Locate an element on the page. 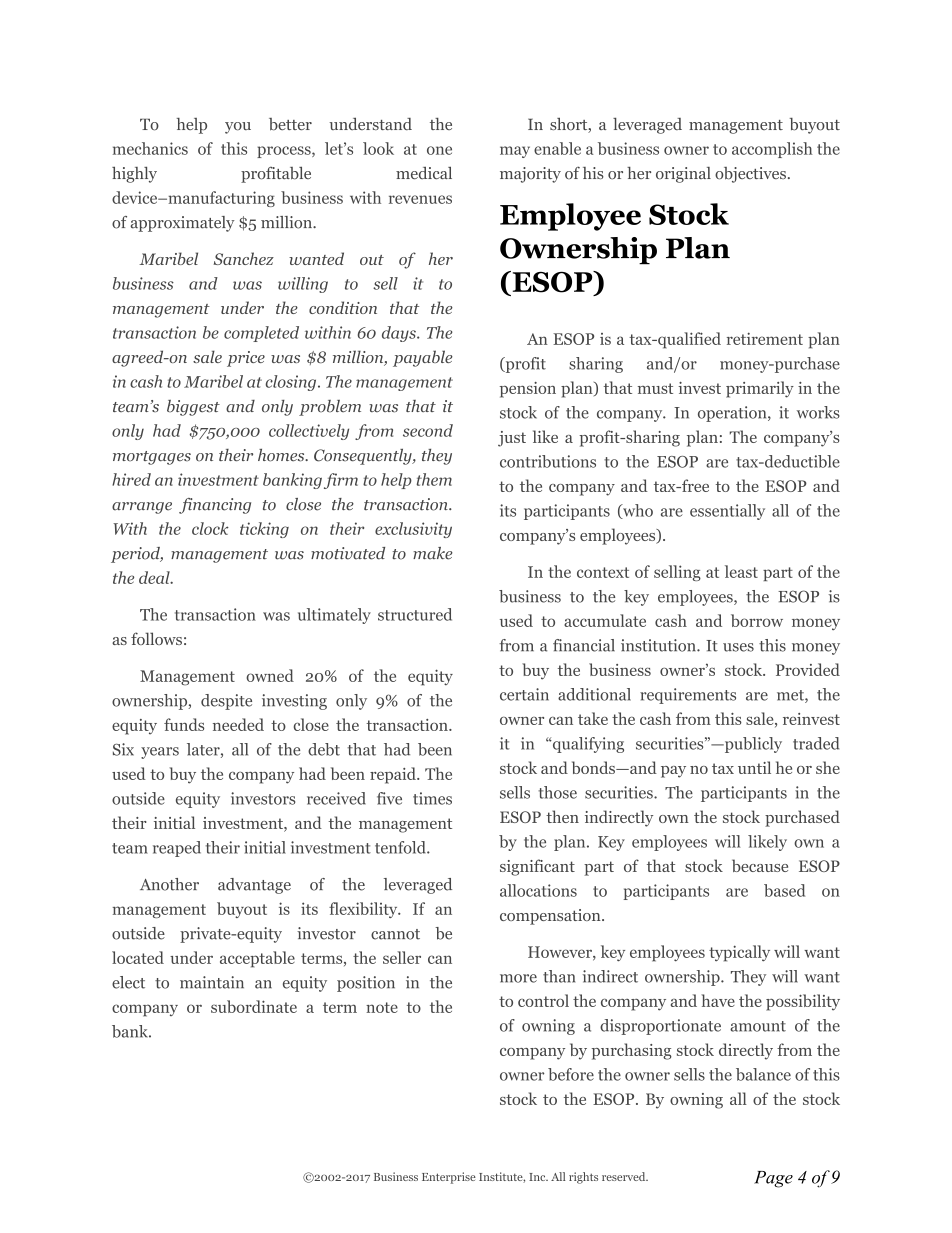 The image size is (952, 1233). operation is located at coordinates (733, 414).
